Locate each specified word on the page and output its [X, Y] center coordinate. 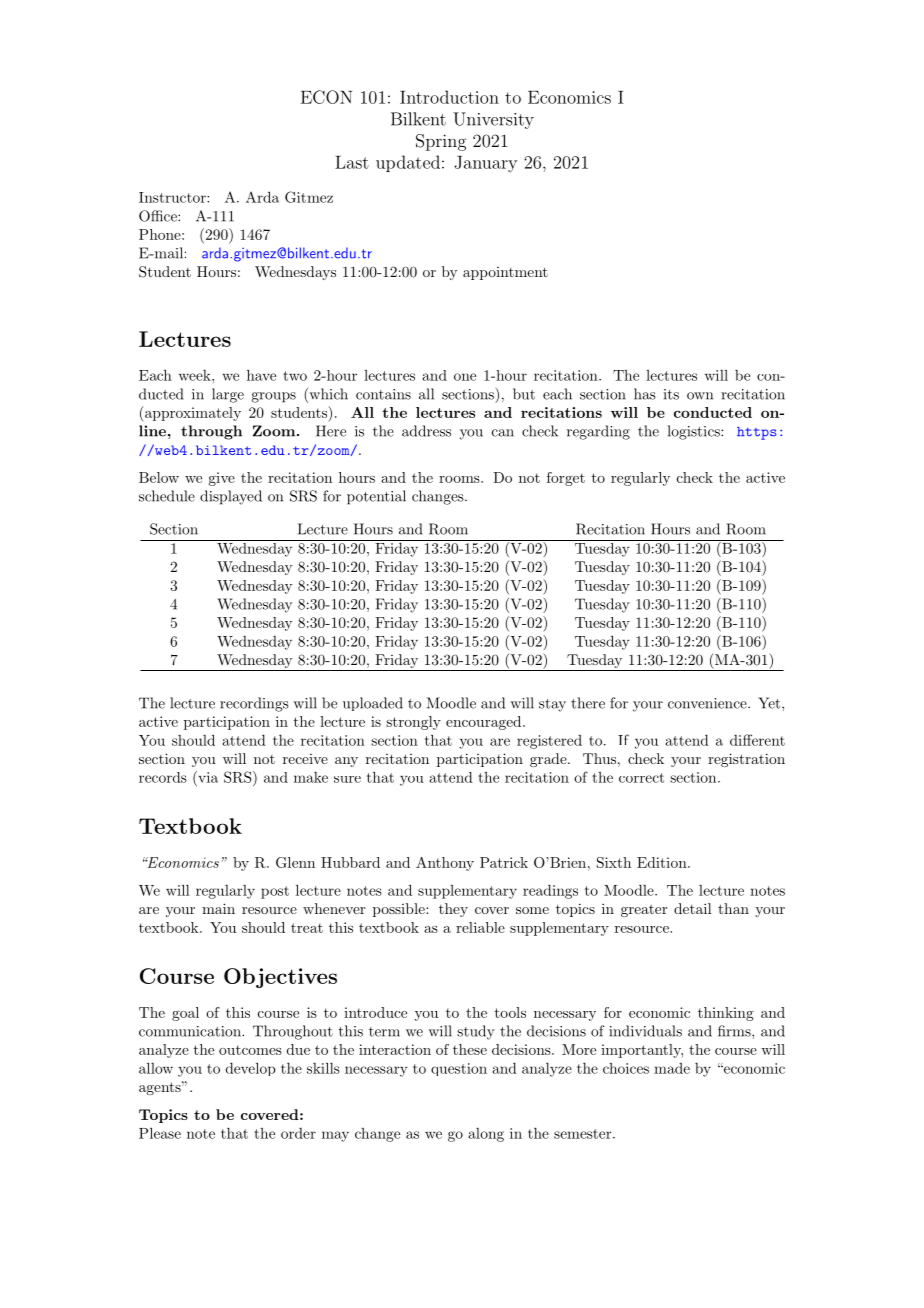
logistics [695, 432]
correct [641, 778]
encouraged [483, 723]
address [426, 431]
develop [251, 1069]
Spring [441, 142]
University [493, 120]
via [207, 777]
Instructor [173, 197]
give [222, 479]
